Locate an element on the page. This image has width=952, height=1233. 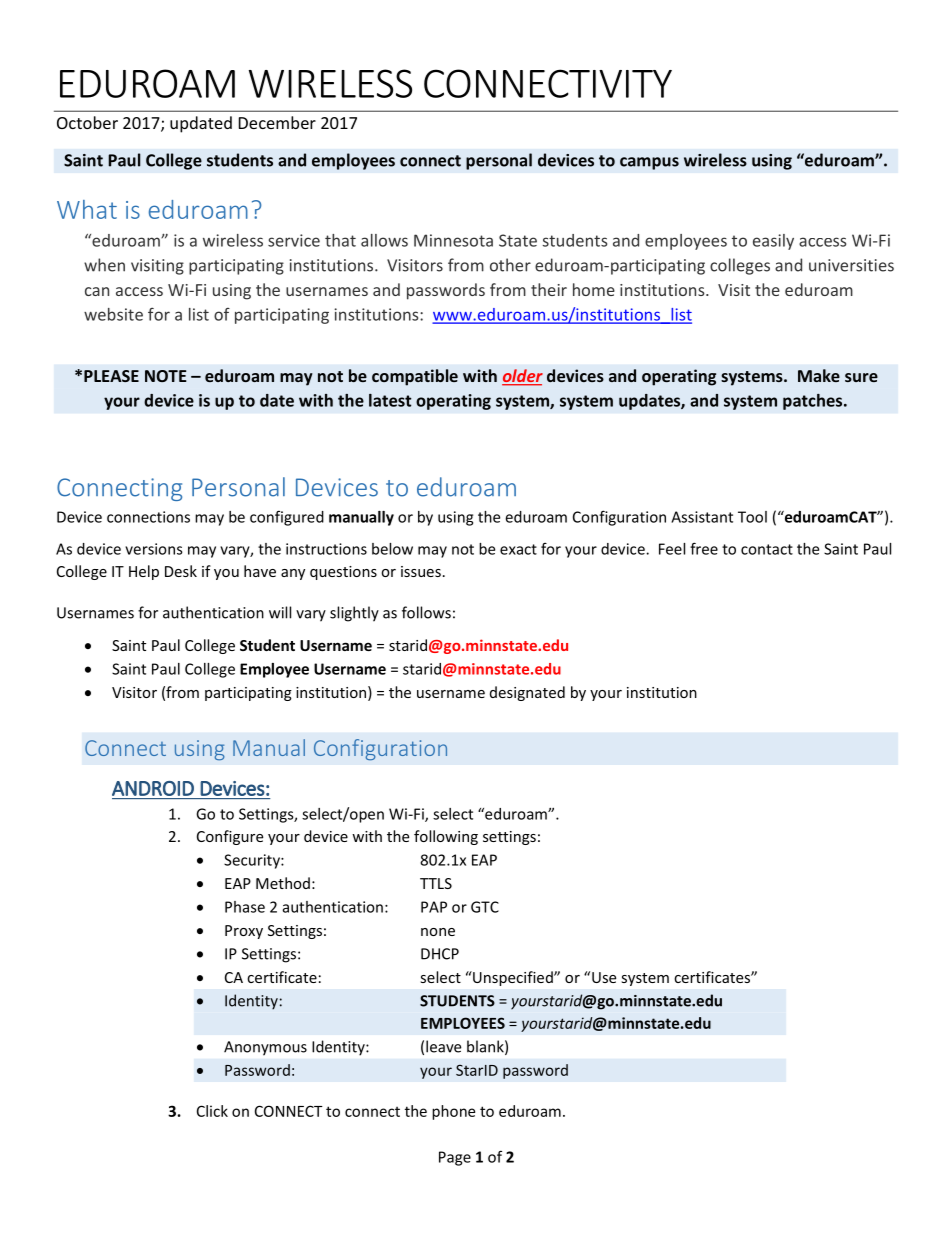
Minnesota is located at coordinates (453, 240).
